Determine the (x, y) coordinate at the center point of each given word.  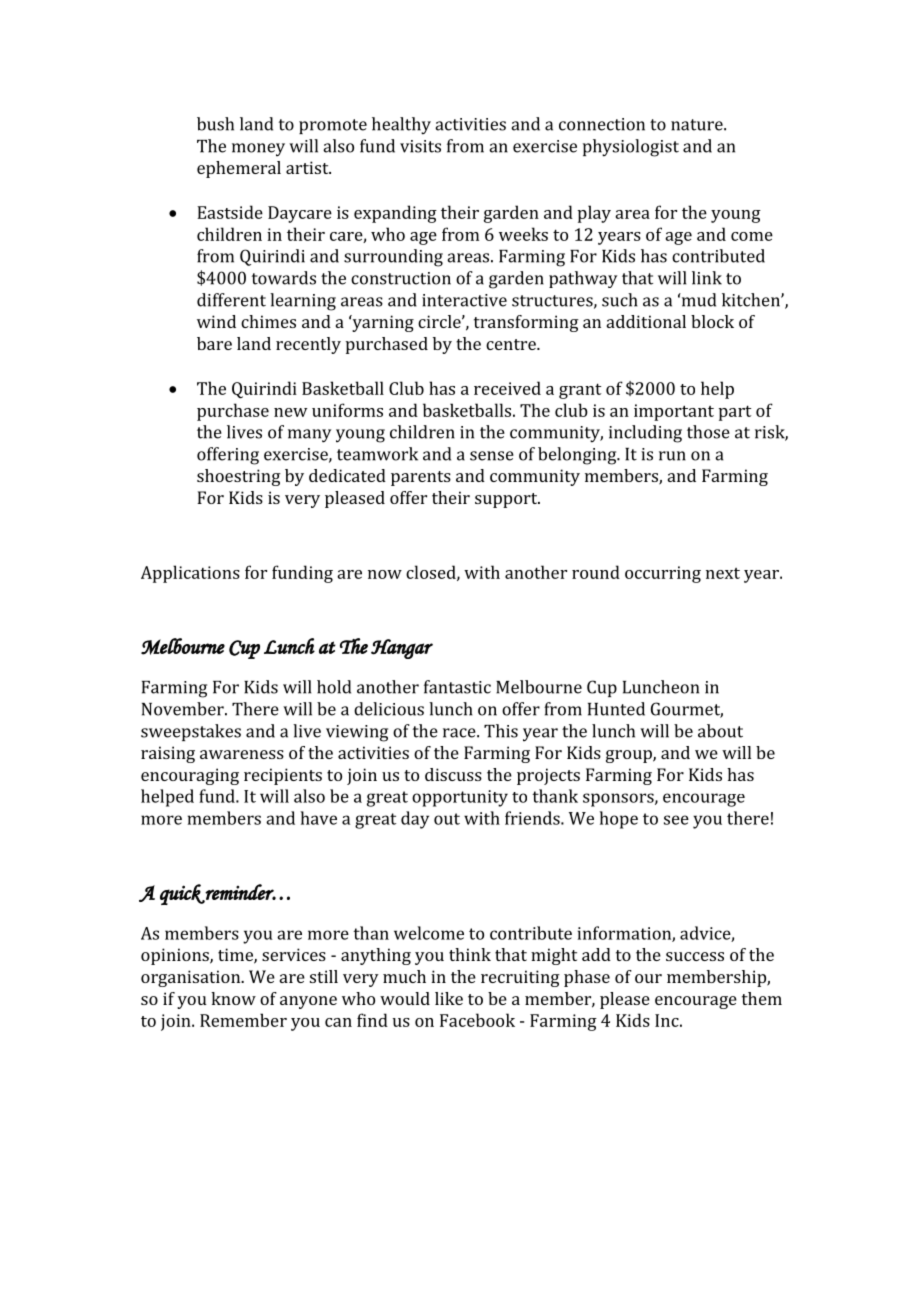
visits (420, 146)
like (449, 998)
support (507, 500)
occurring (663, 574)
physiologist (631, 148)
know (233, 998)
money (258, 149)
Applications (190, 574)
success (695, 956)
